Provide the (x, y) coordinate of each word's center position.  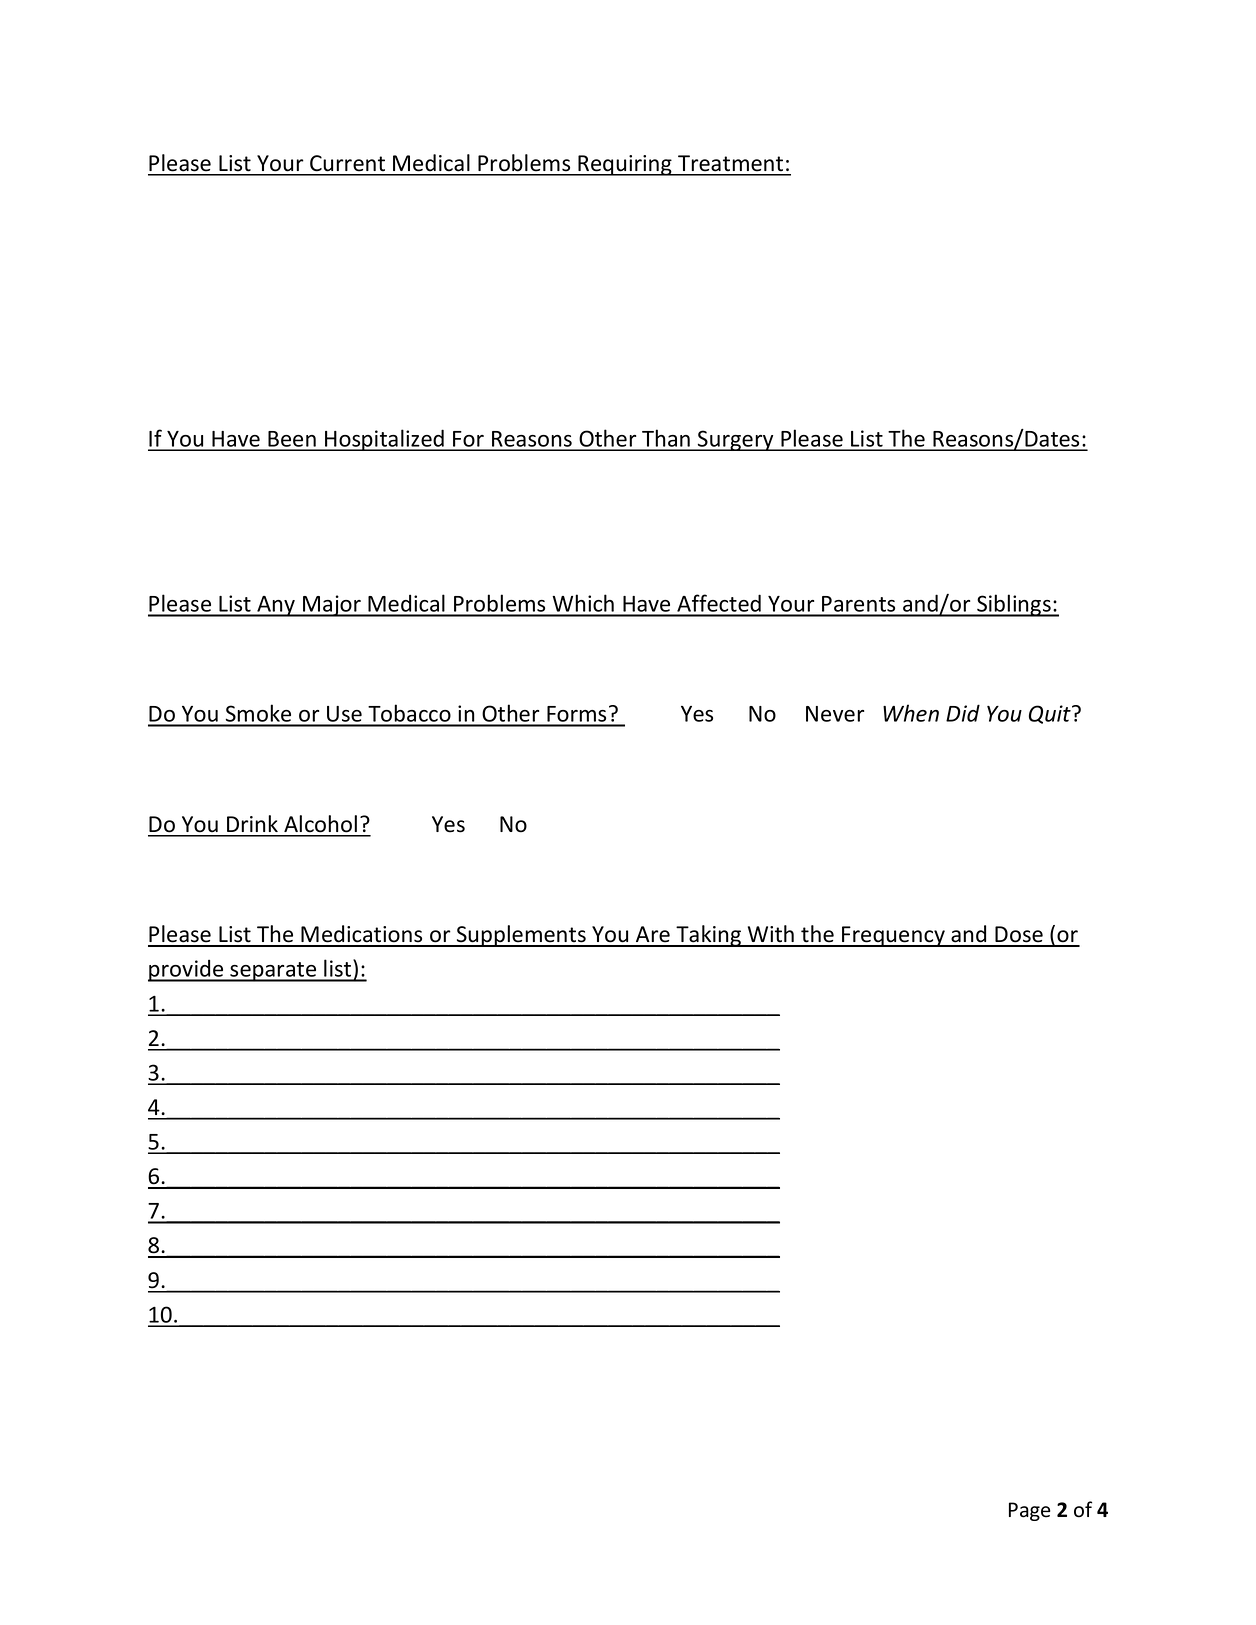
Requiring (625, 165)
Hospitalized (385, 440)
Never (835, 714)
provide (187, 970)
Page (1030, 1511)
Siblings (1014, 605)
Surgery (736, 440)
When (911, 713)
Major (332, 606)
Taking (709, 936)
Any (276, 606)
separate (273, 972)
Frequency (893, 936)
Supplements (521, 936)
